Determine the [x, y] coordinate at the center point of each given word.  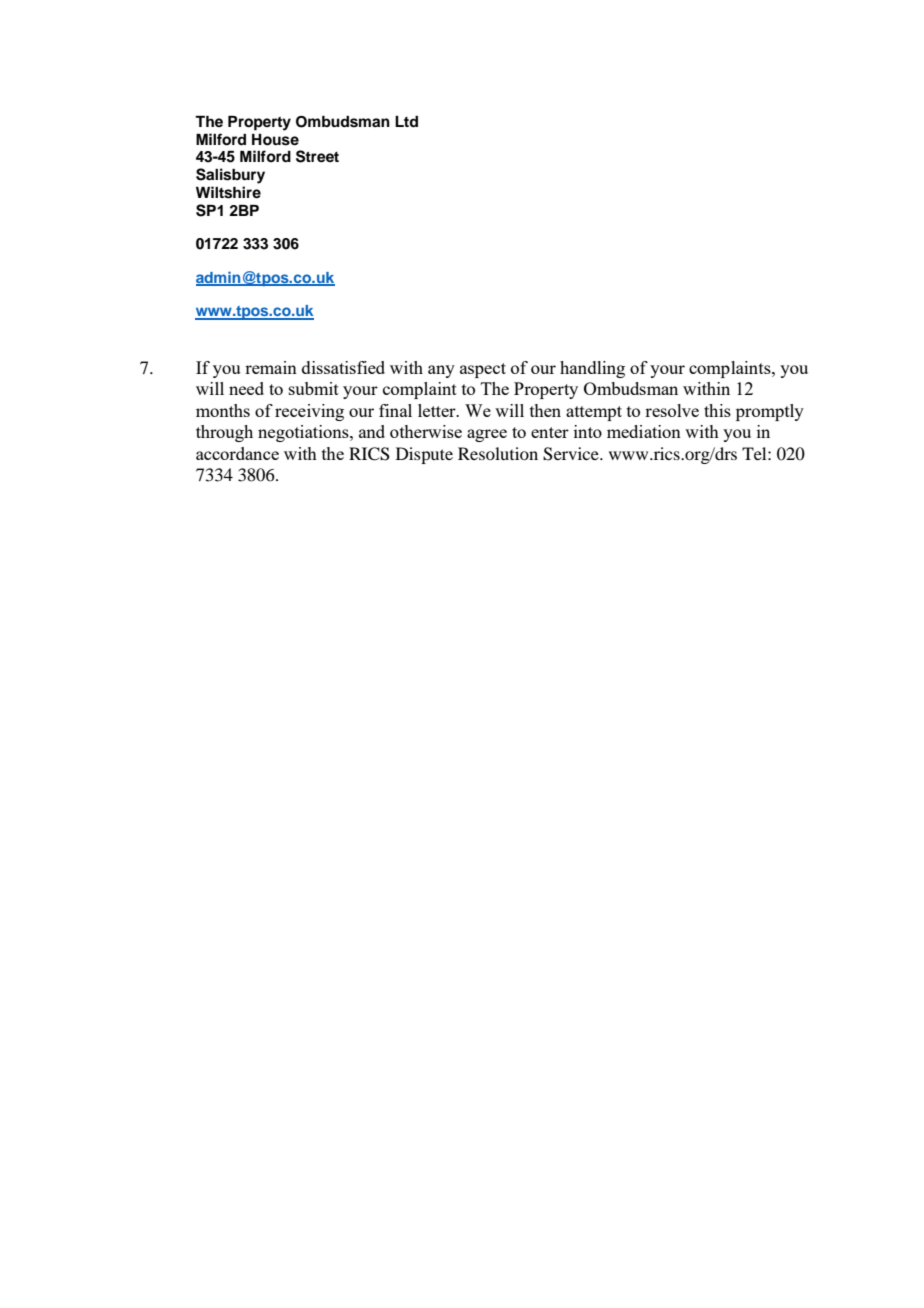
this [717, 410]
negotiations [304, 433]
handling [592, 369]
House [275, 140]
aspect [483, 370]
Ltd [406, 121]
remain [271, 367]
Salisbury [230, 176]
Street [317, 156]
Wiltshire [228, 192]
